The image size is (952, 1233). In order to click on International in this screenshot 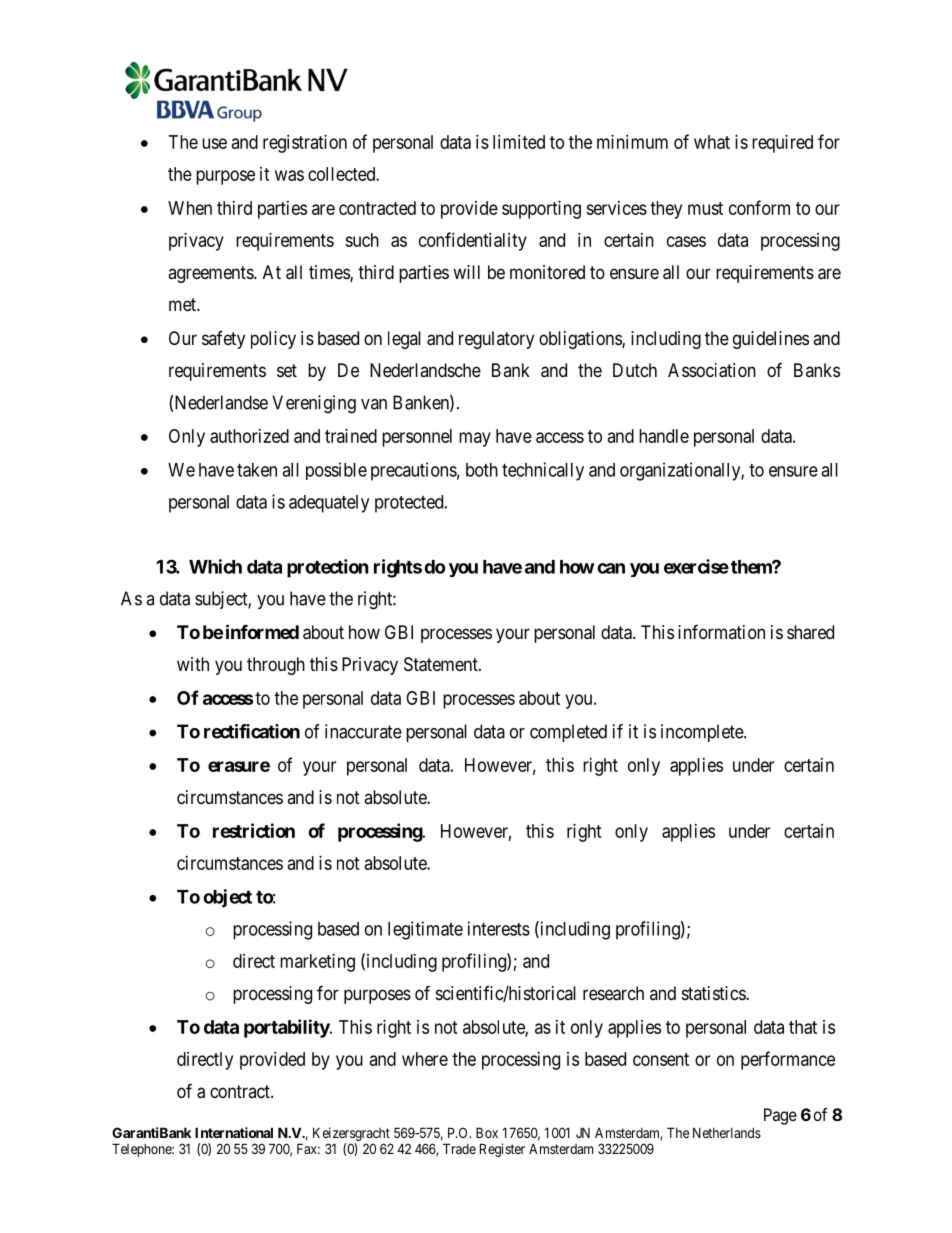, I will do `click(234, 1132)`.
